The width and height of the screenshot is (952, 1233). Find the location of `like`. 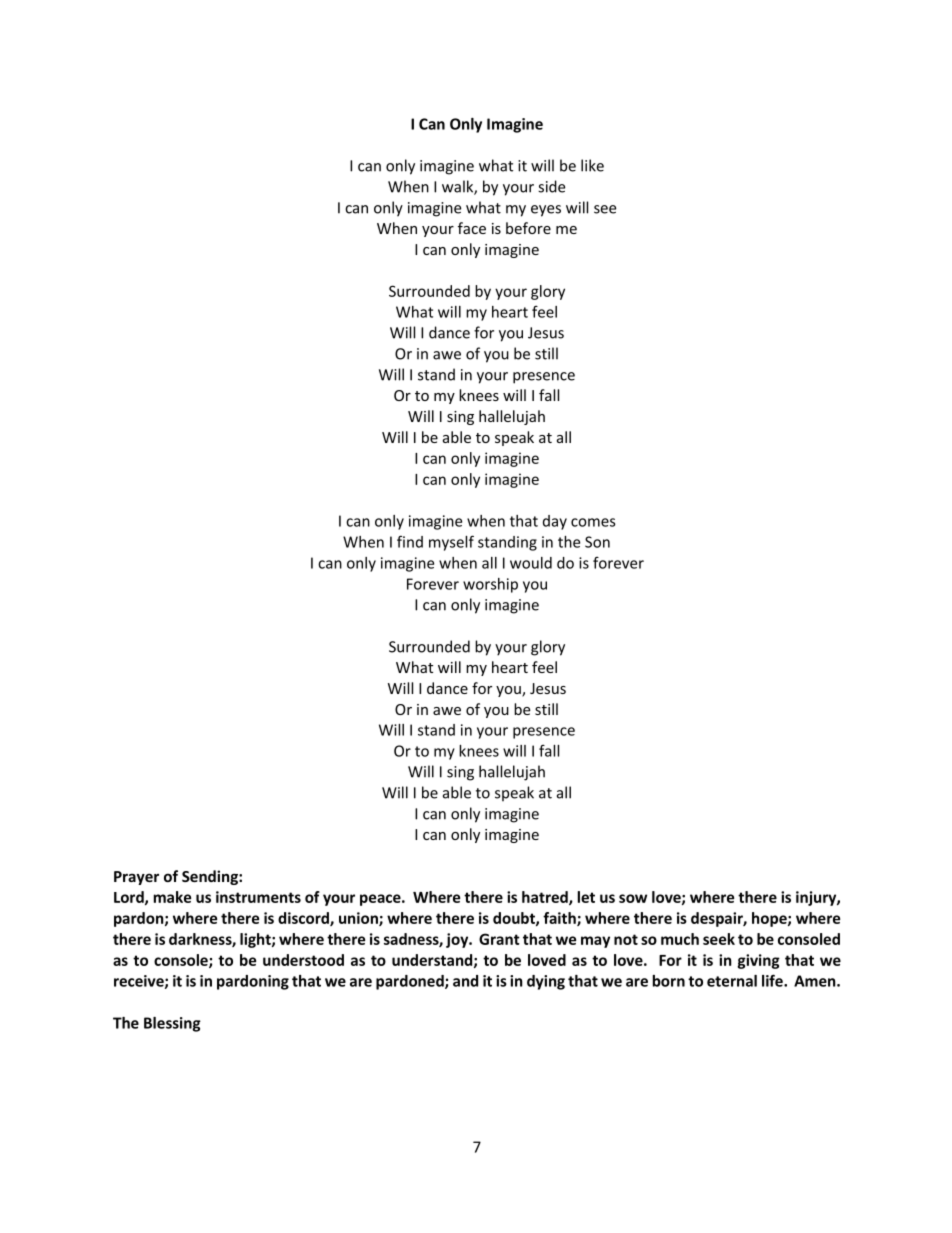

like is located at coordinates (592, 165).
